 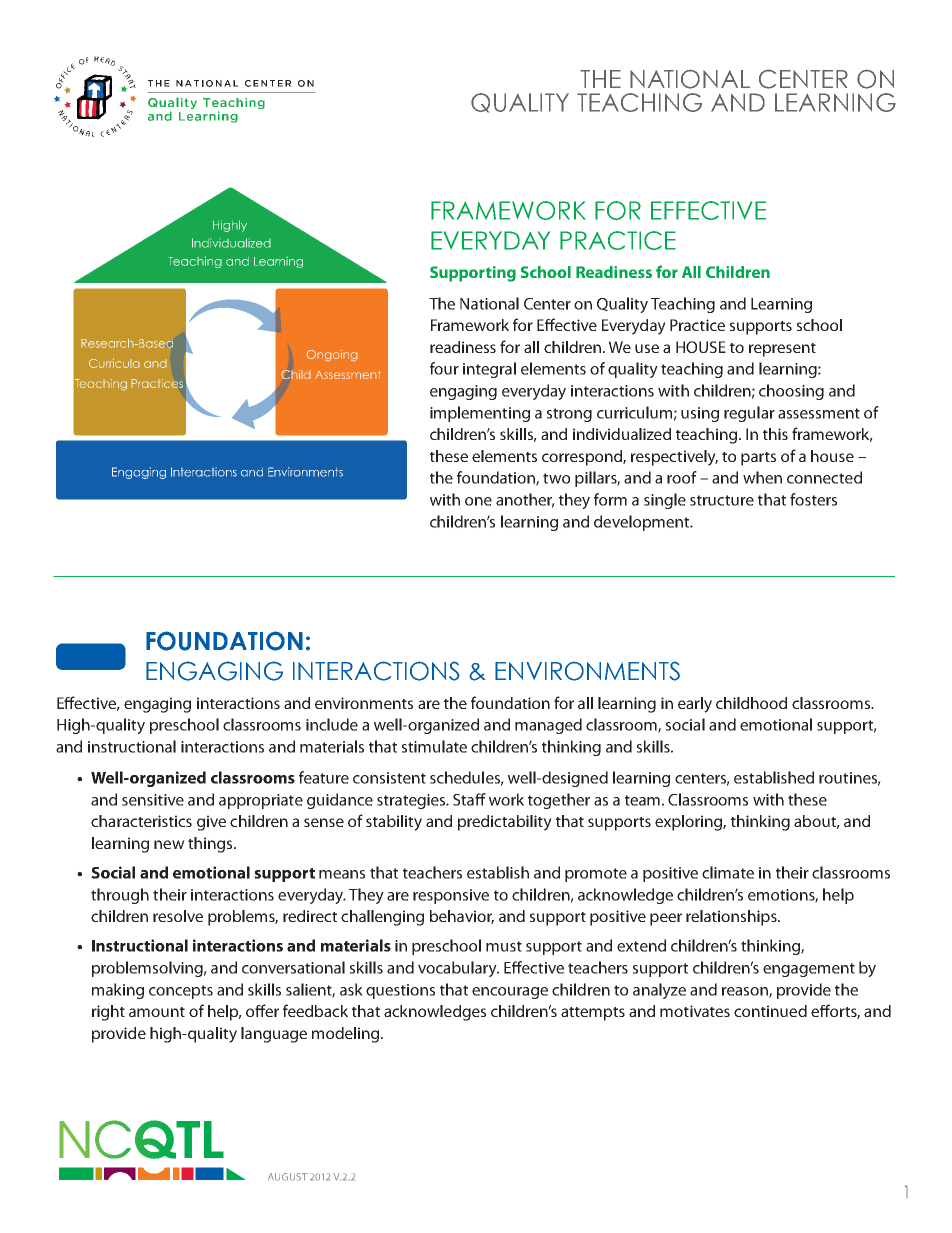 What do you see at coordinates (770, 1011) in the screenshot?
I see `continued` at bounding box center [770, 1011].
